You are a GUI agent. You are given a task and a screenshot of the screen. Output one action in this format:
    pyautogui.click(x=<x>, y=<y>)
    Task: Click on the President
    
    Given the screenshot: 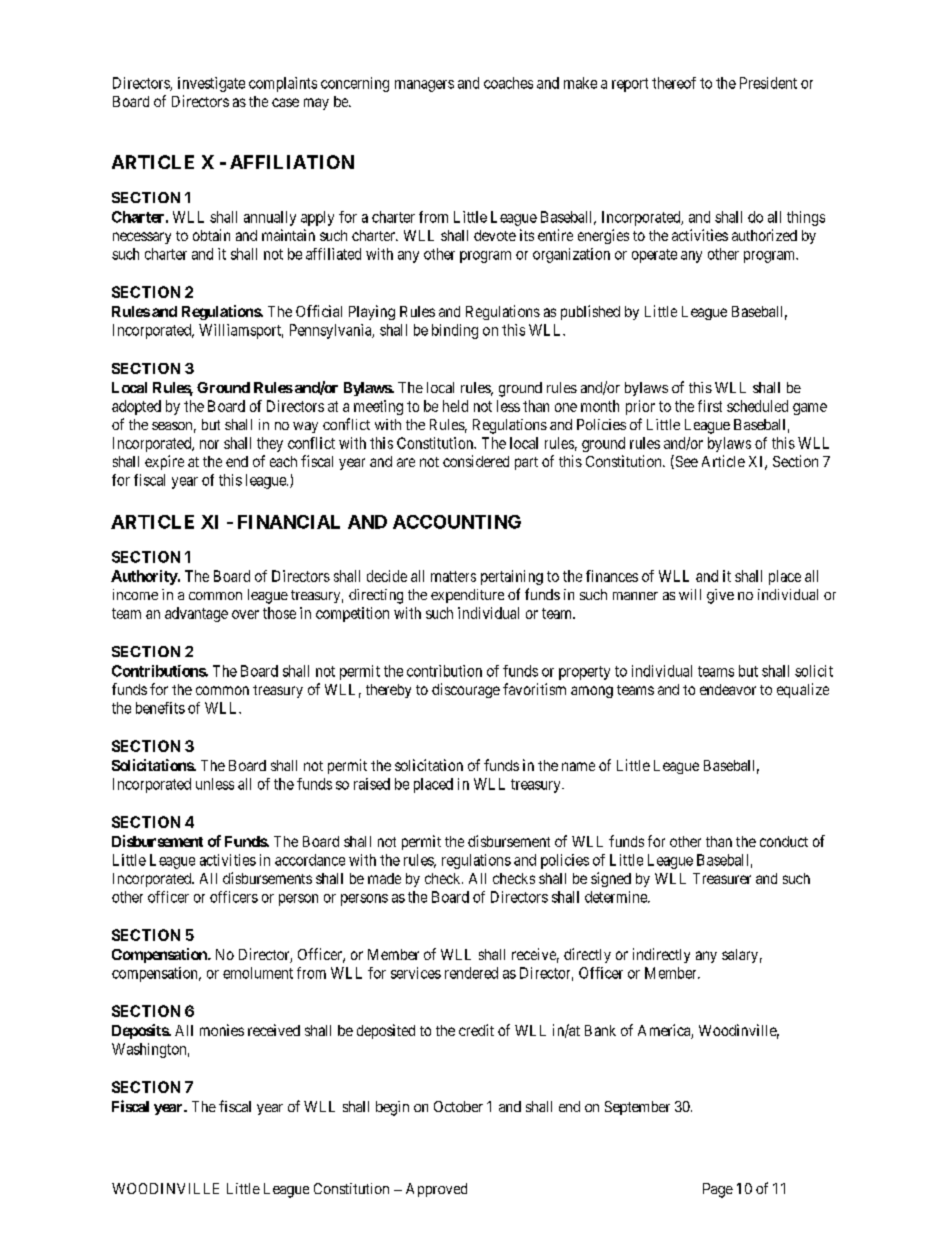 What is the action you would take?
    pyautogui.click(x=768, y=83)
